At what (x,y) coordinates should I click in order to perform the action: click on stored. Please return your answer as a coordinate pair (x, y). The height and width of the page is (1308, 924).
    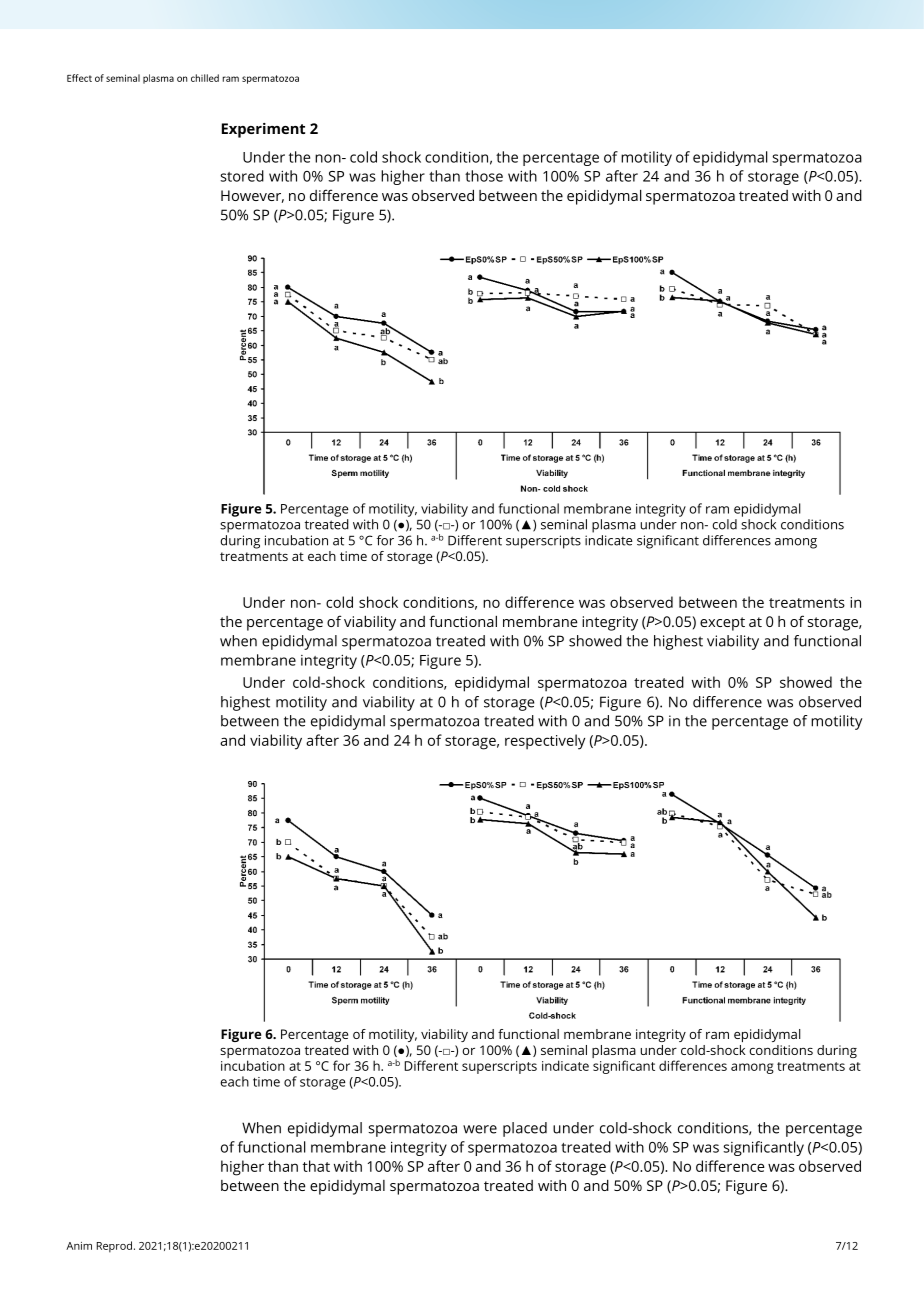
    Looking at the image, I should click on (242, 176).
